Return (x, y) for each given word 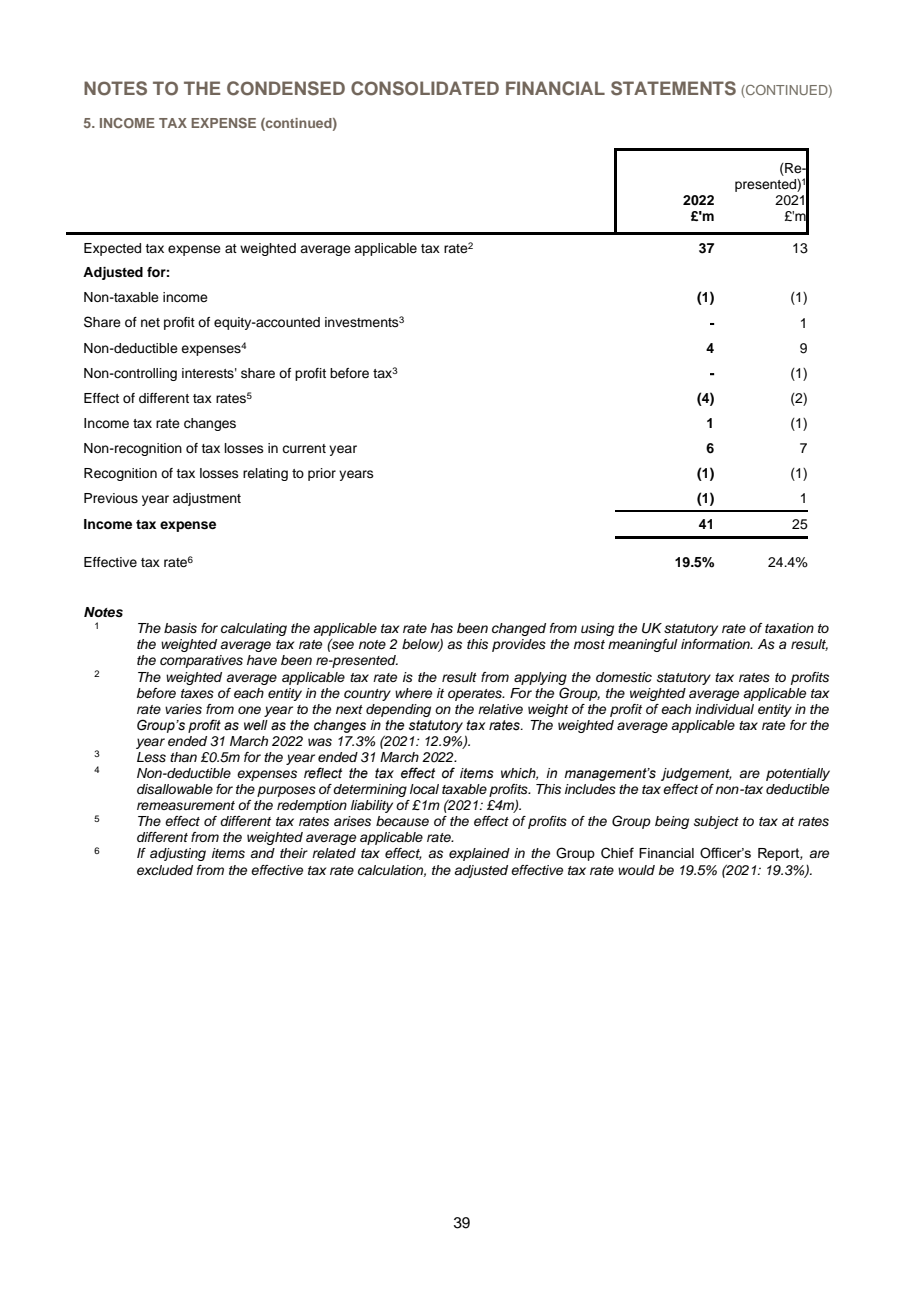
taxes (197, 693)
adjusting (178, 854)
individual (724, 709)
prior (322, 474)
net (150, 322)
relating (265, 474)
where (413, 693)
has (442, 628)
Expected (112, 249)
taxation (789, 628)
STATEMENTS (673, 88)
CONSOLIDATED (425, 88)
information (716, 644)
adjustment (207, 499)
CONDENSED (286, 88)
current (304, 448)
